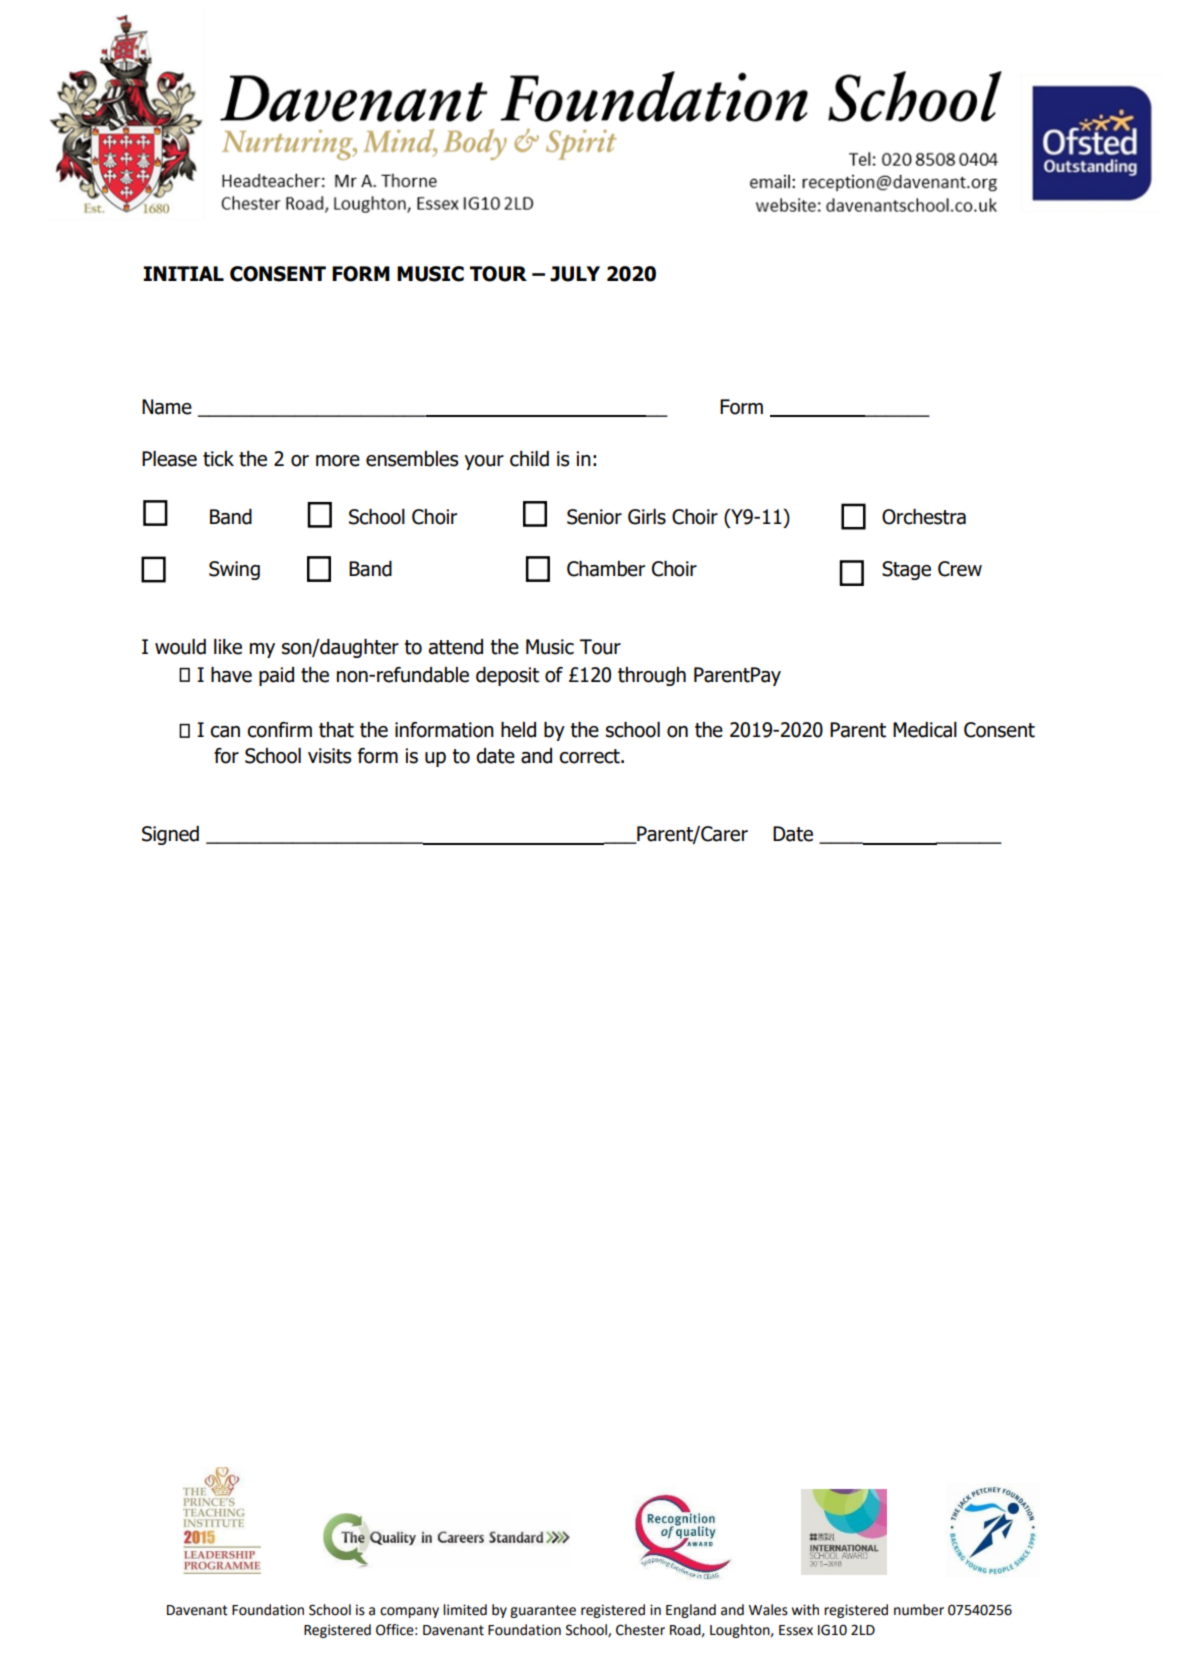  What do you see at coordinates (170, 835) in the screenshot?
I see `Signed` at bounding box center [170, 835].
